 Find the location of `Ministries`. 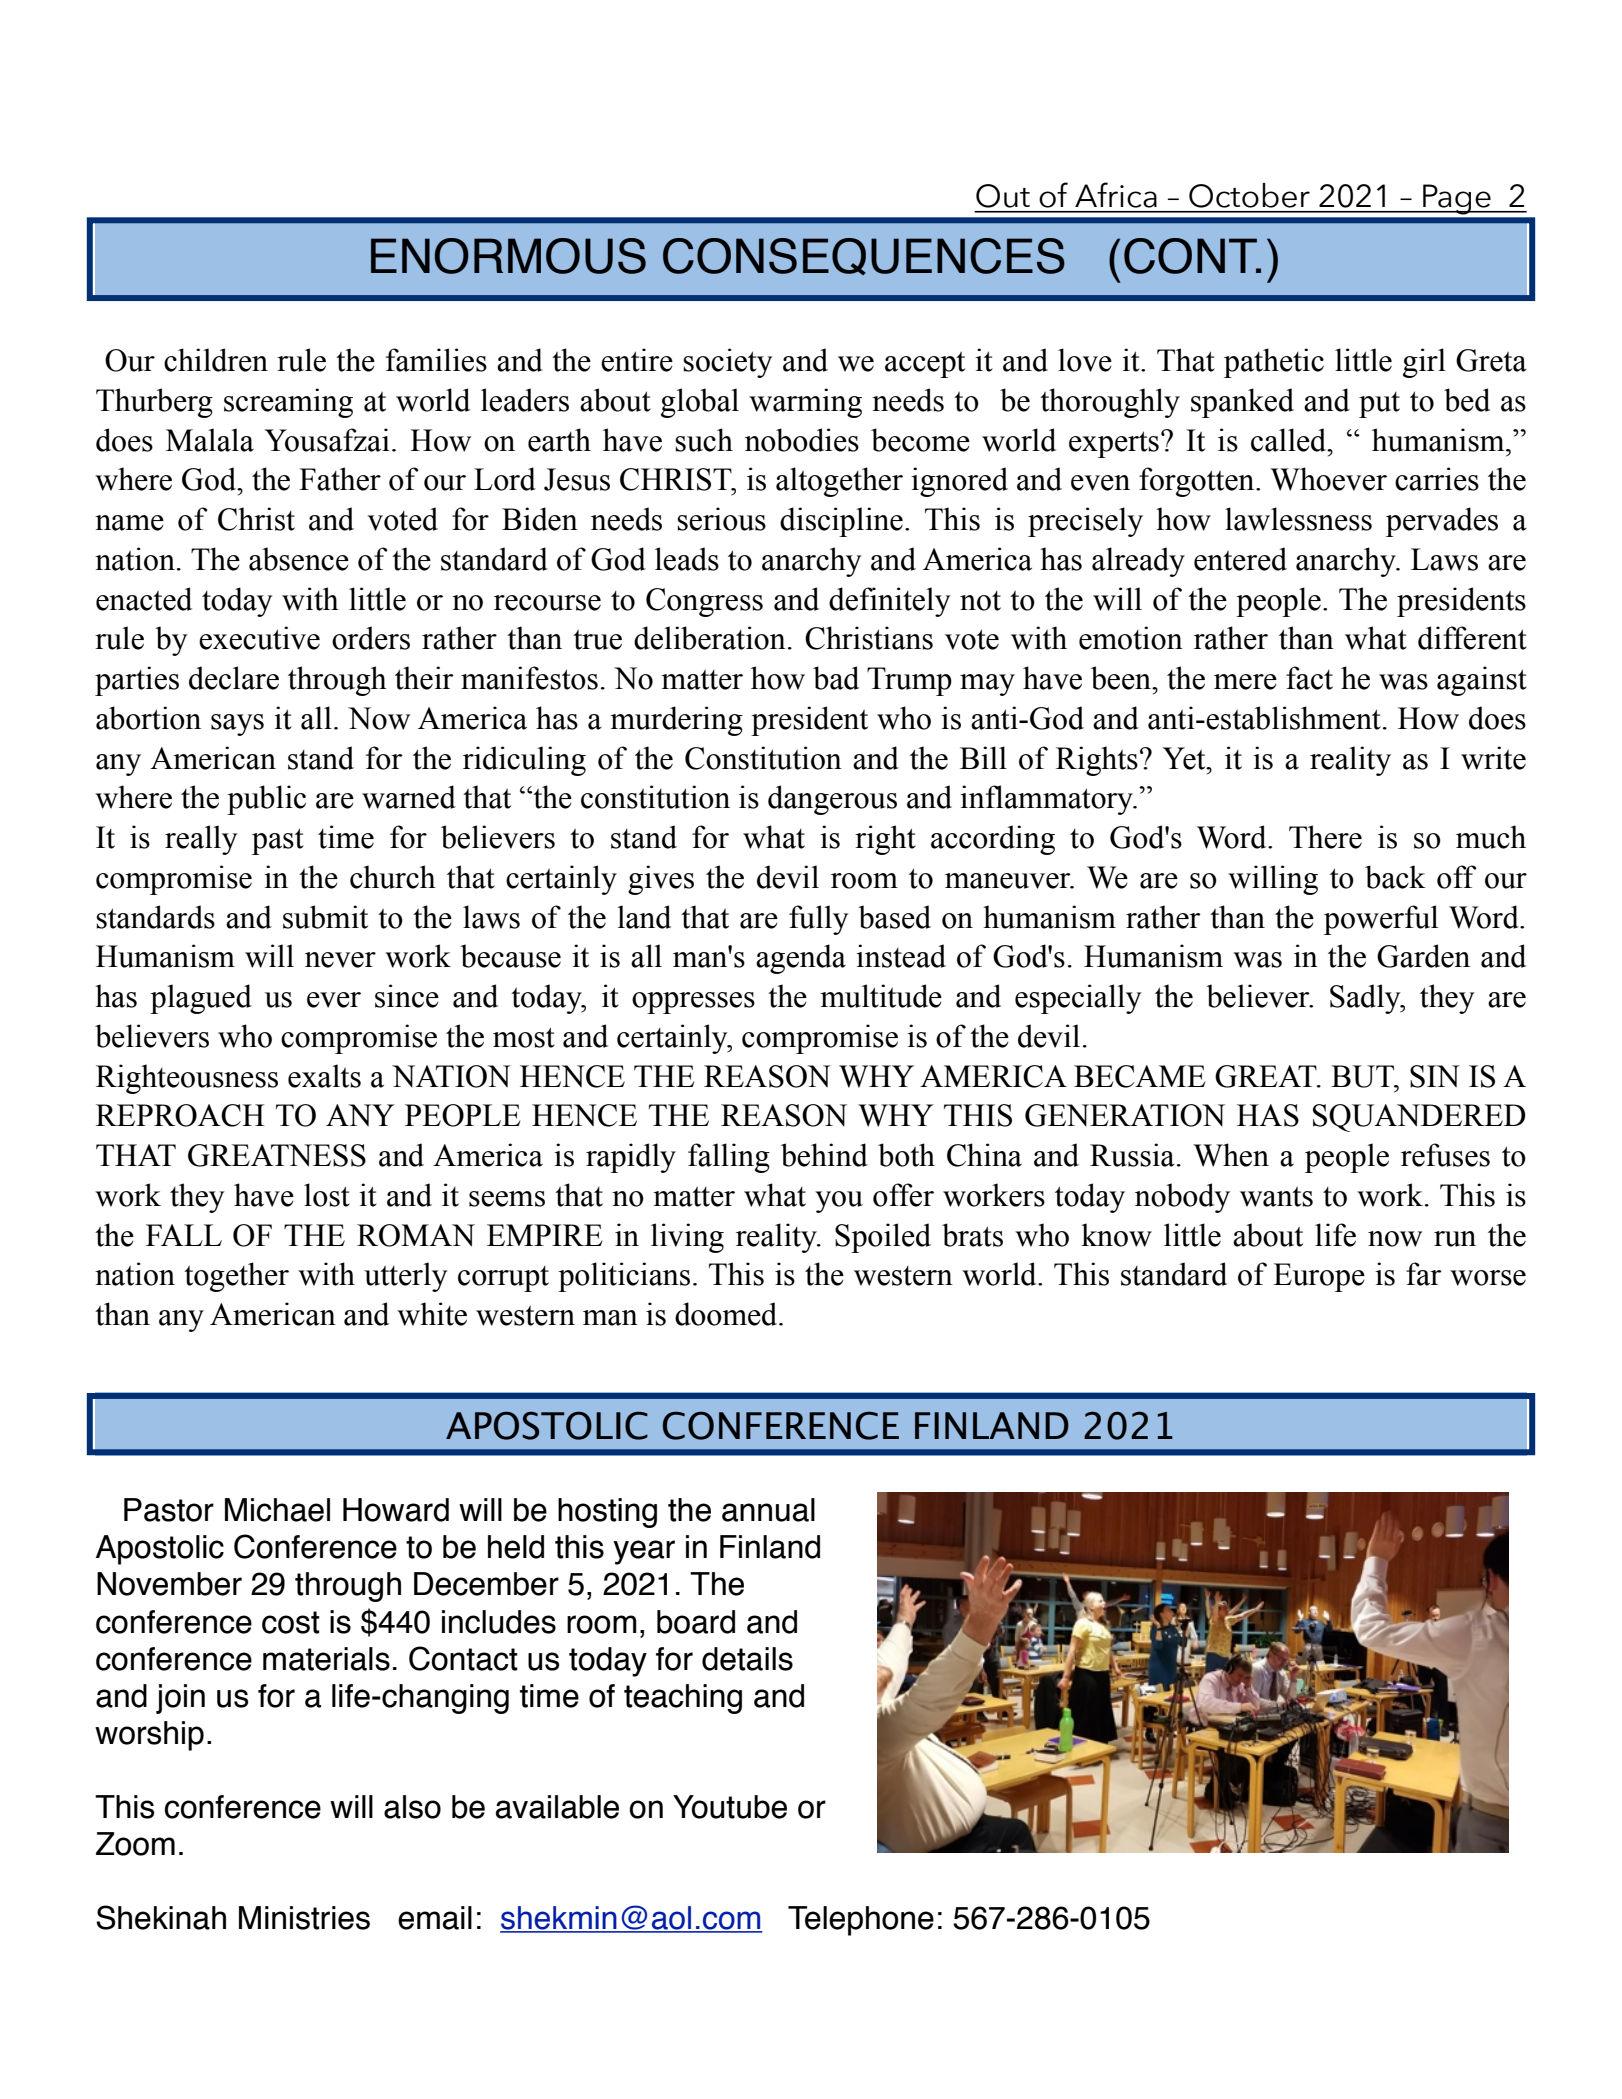

Ministries is located at coordinates (304, 1918).
